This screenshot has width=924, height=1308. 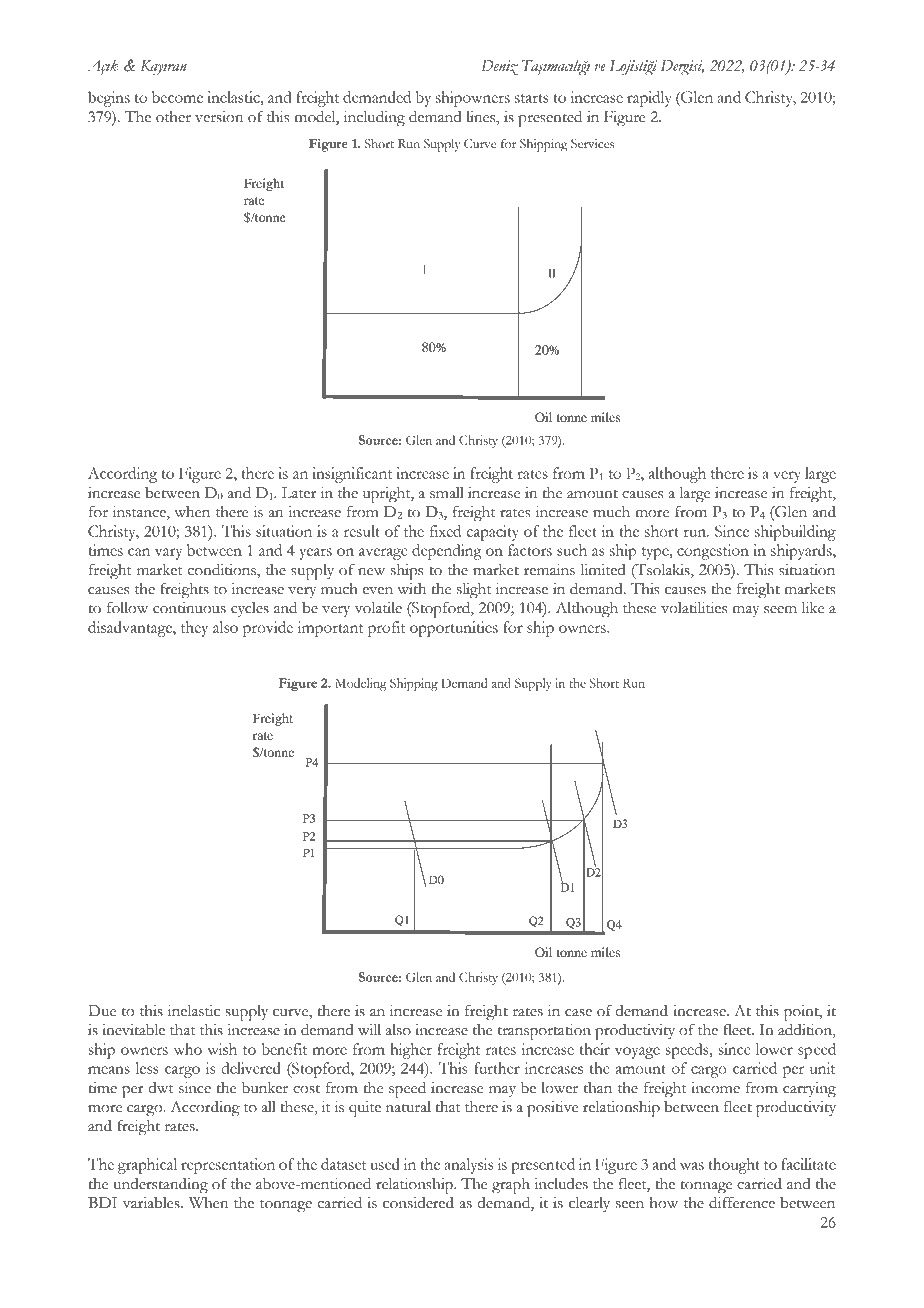 I want to click on analysis, so click(x=468, y=1166).
